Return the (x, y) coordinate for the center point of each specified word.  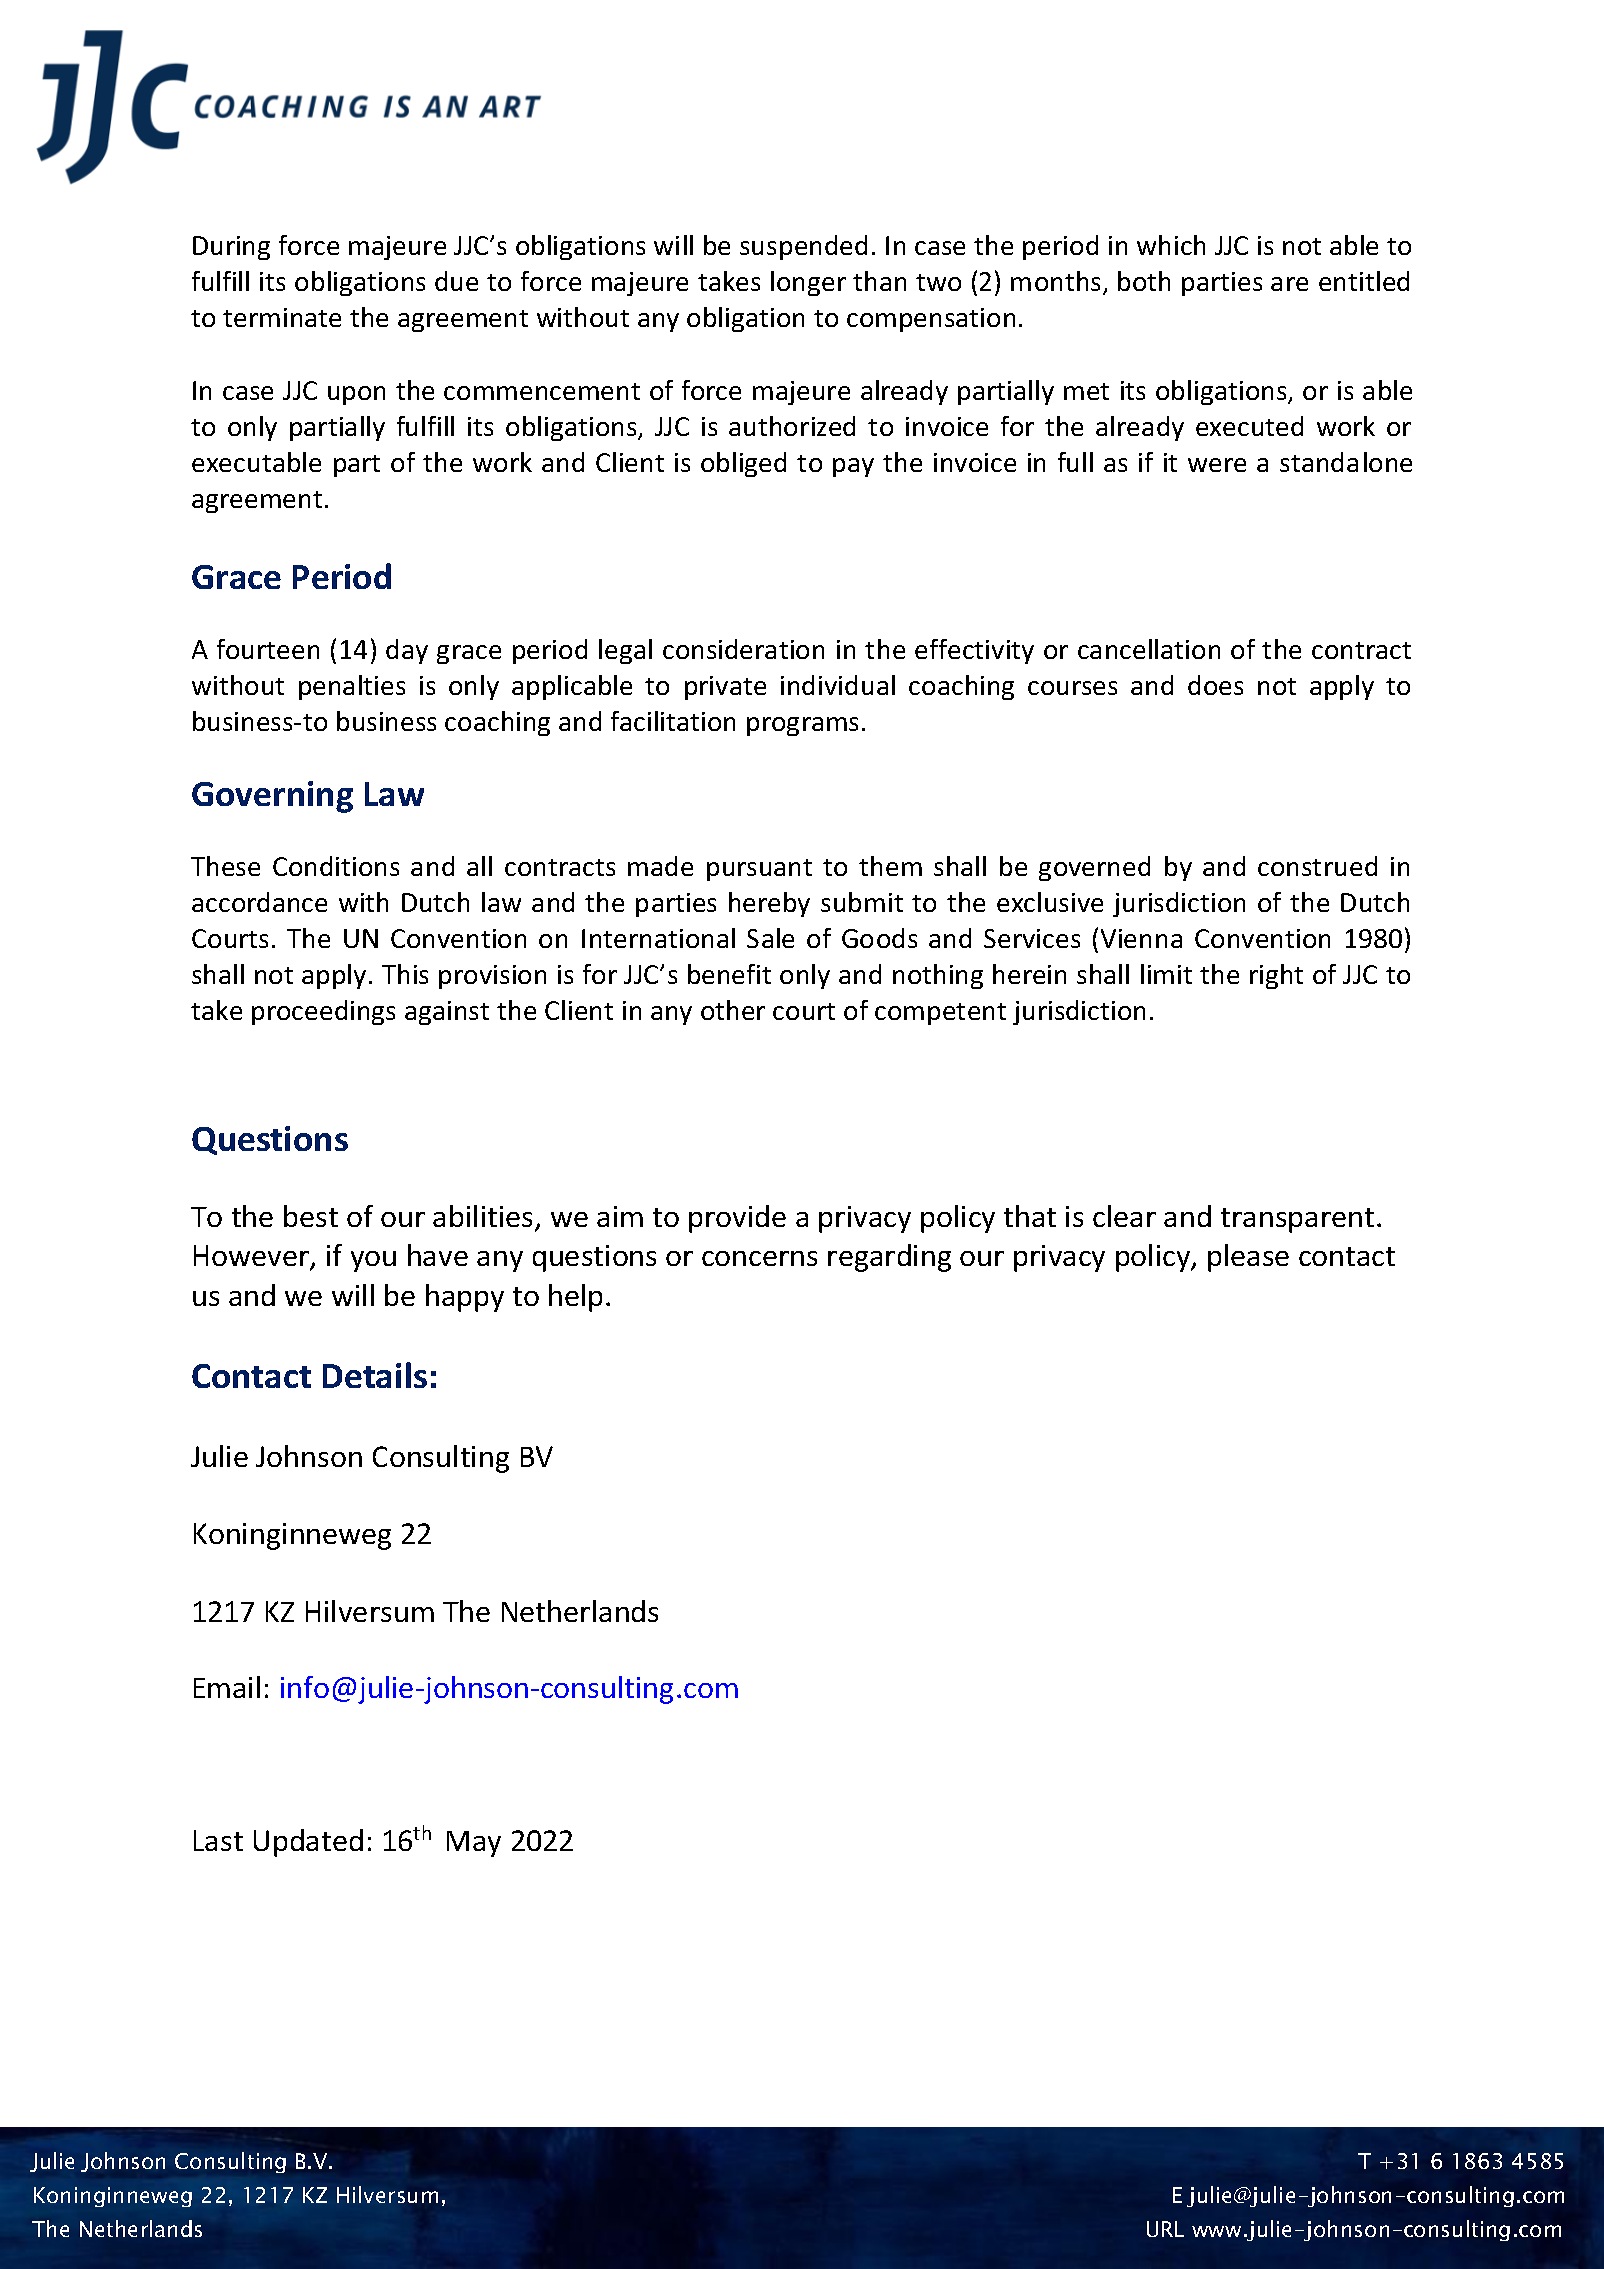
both (1144, 281)
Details (375, 1375)
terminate (282, 317)
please (1248, 1258)
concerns (759, 1258)
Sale (770, 938)
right (1276, 976)
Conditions (336, 866)
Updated (308, 1843)
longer (808, 283)
